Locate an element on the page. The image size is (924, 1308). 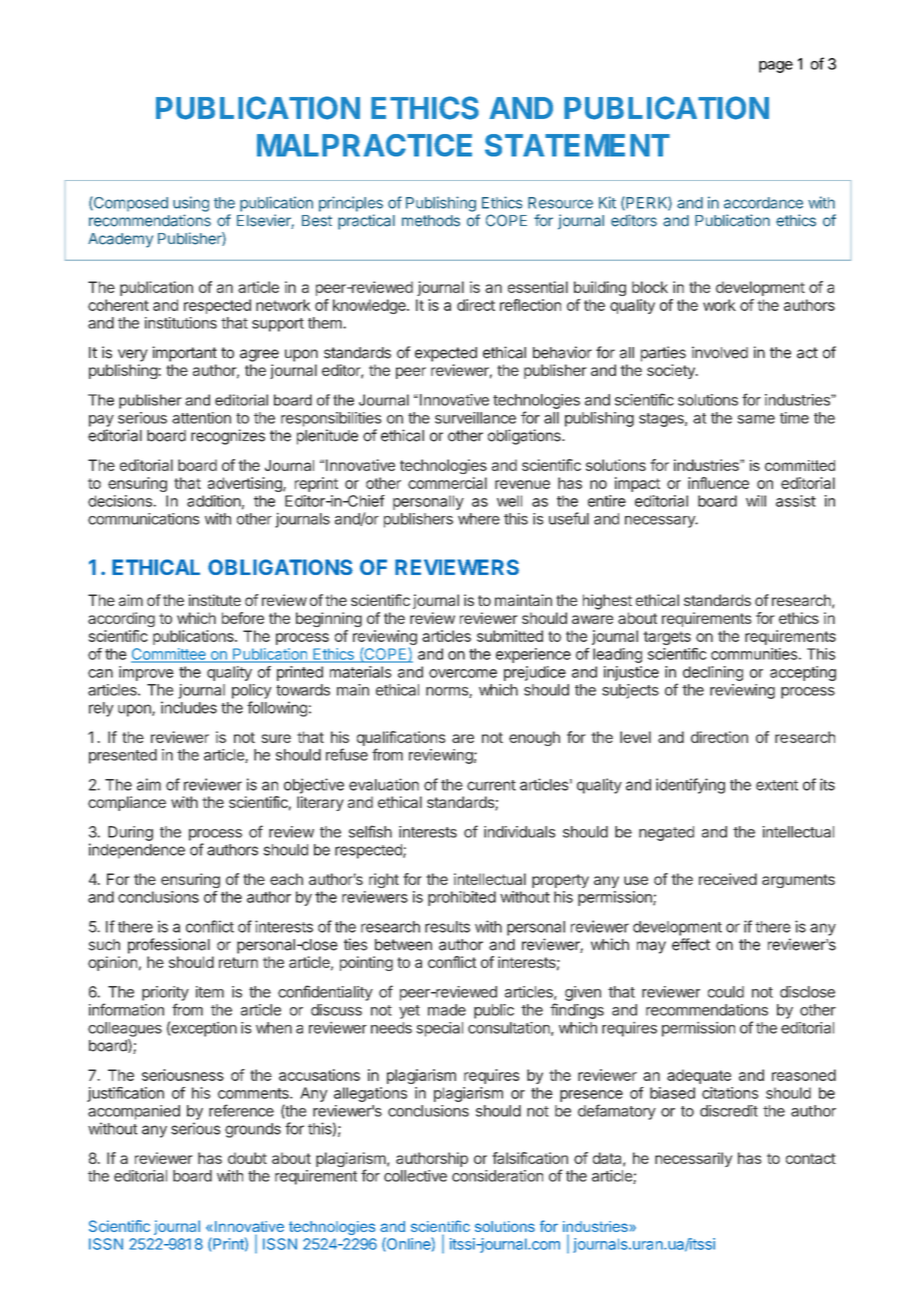
will is located at coordinates (756, 501).
